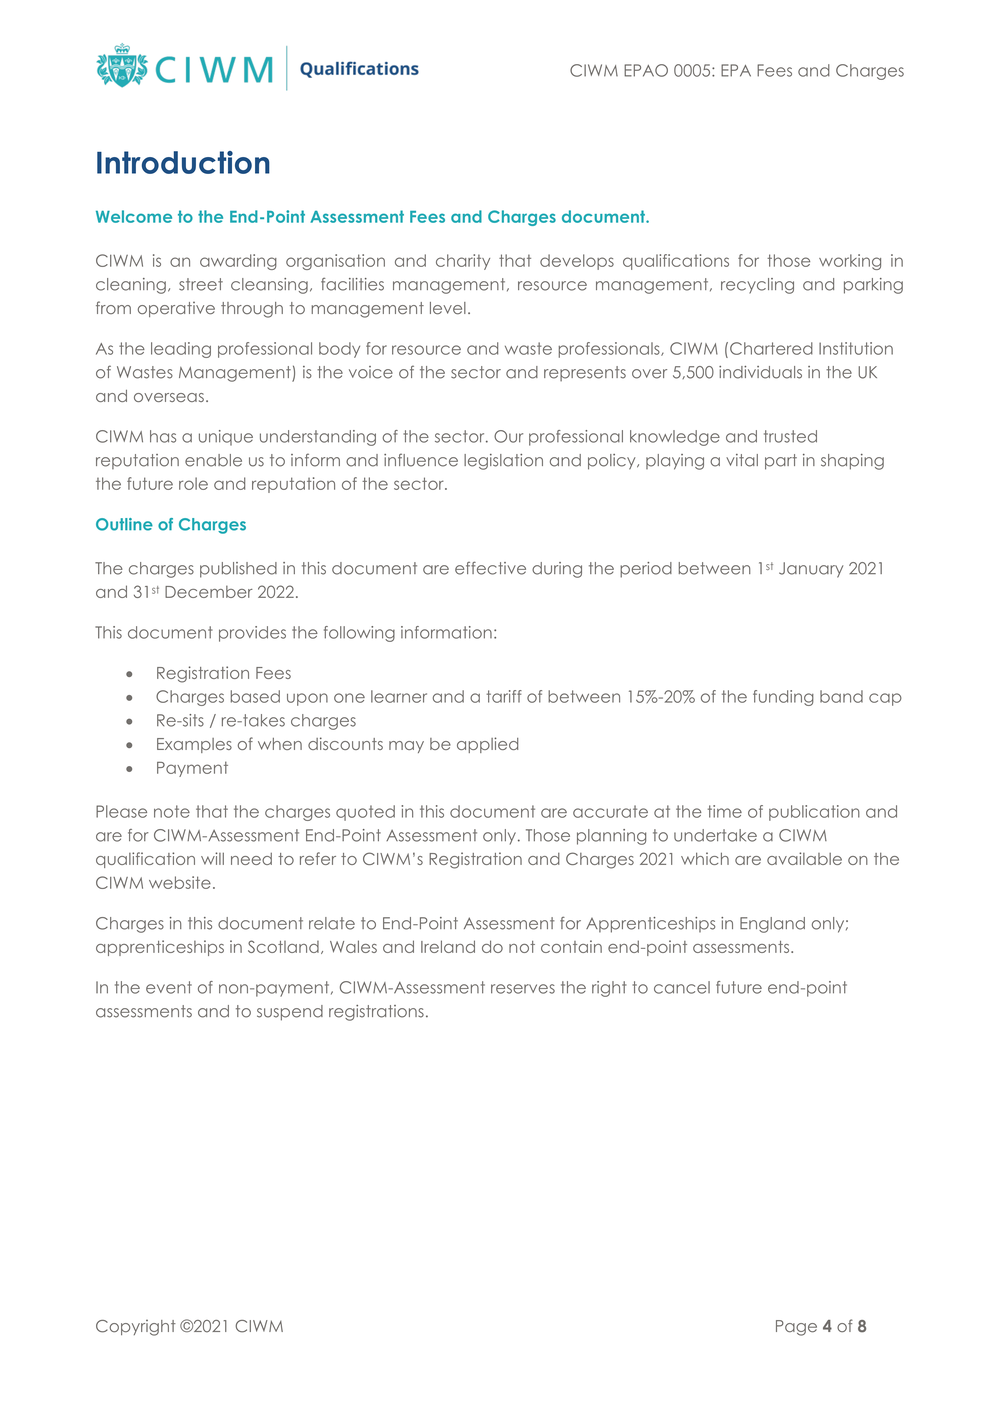 This screenshot has height=1415, width=1000. I want to click on Ireland, so click(448, 946).
